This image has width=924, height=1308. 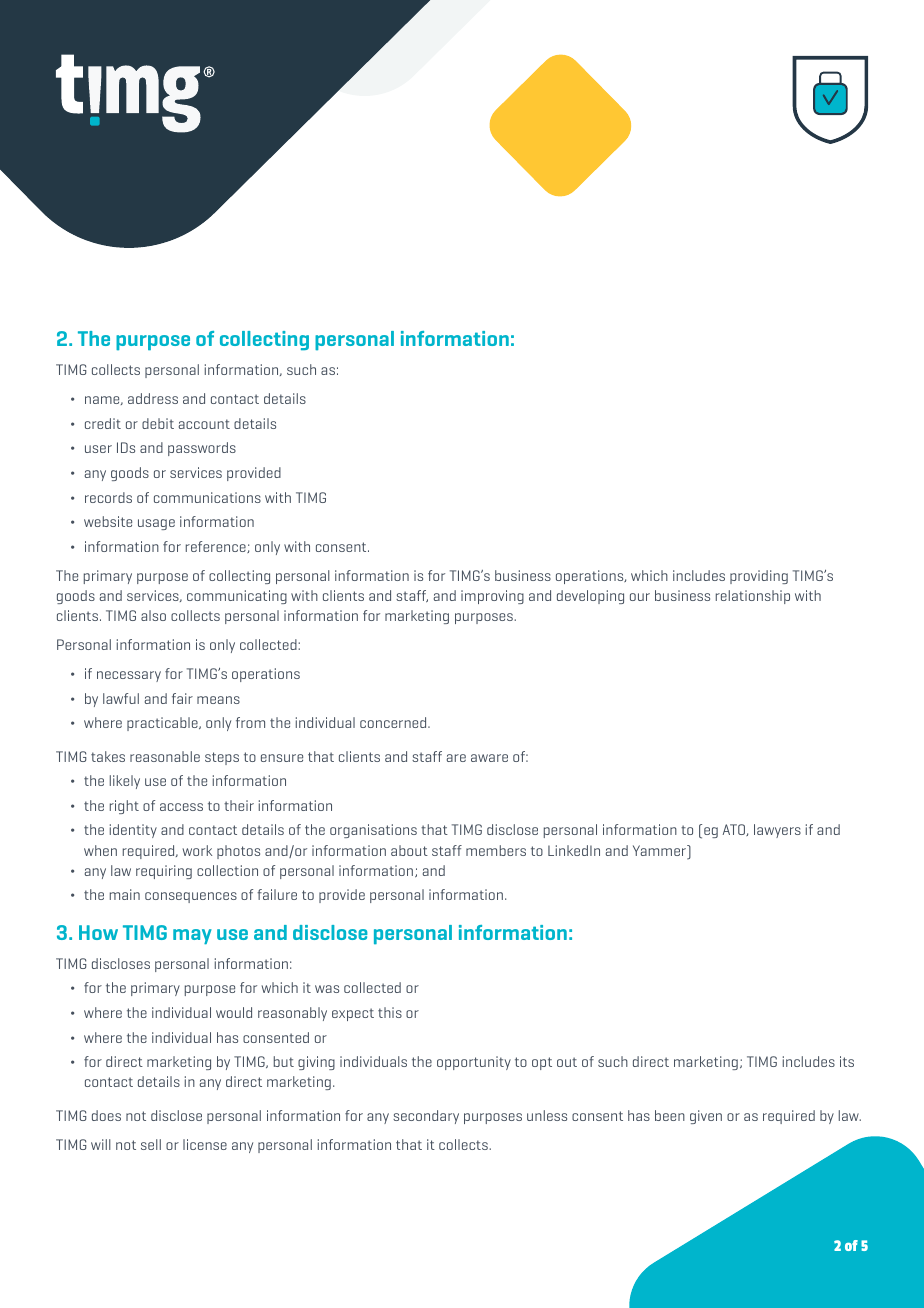 What do you see at coordinates (165, 756) in the image?
I see `reasonable` at bounding box center [165, 756].
